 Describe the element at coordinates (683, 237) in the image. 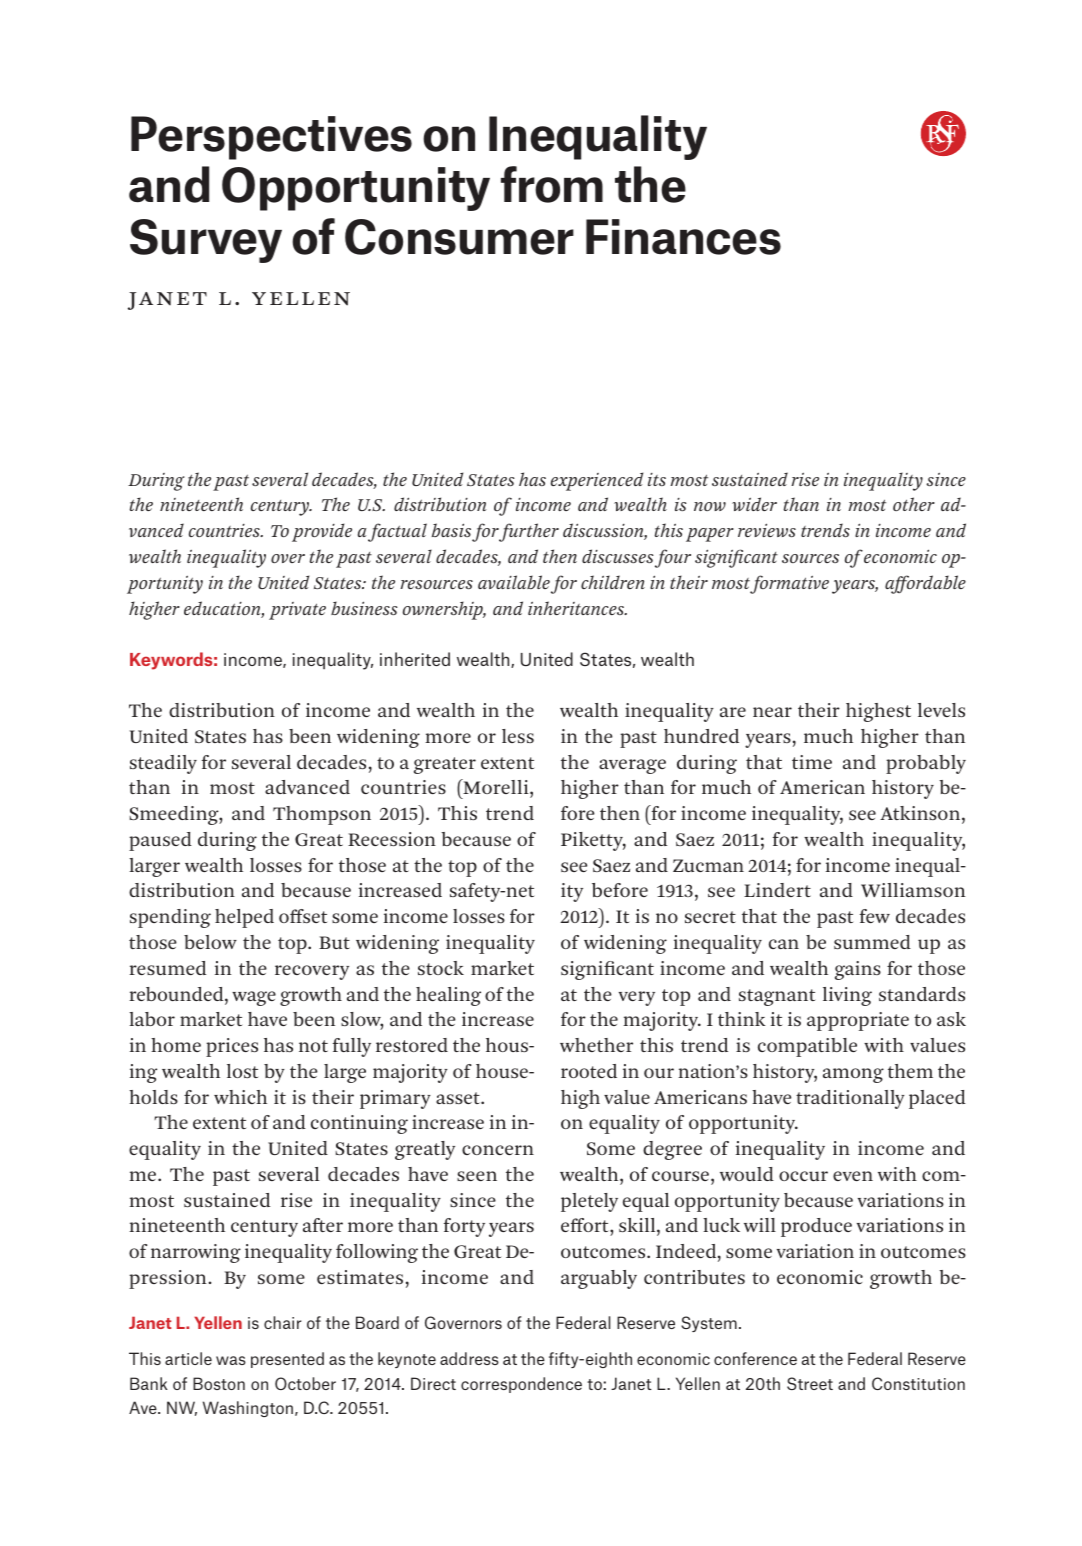

I see `Finances` at that location.
